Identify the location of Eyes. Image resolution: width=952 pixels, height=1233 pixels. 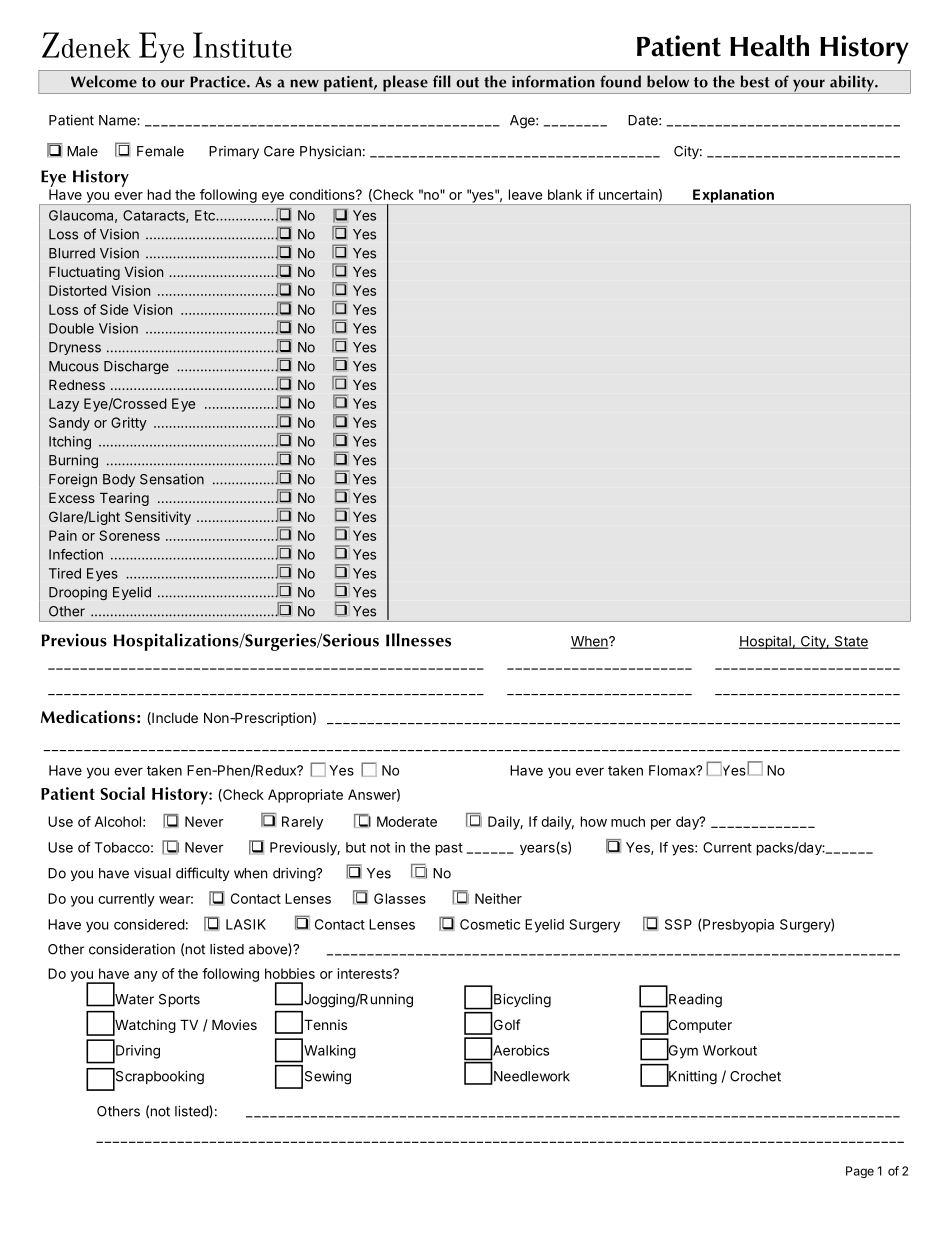
(102, 575).
